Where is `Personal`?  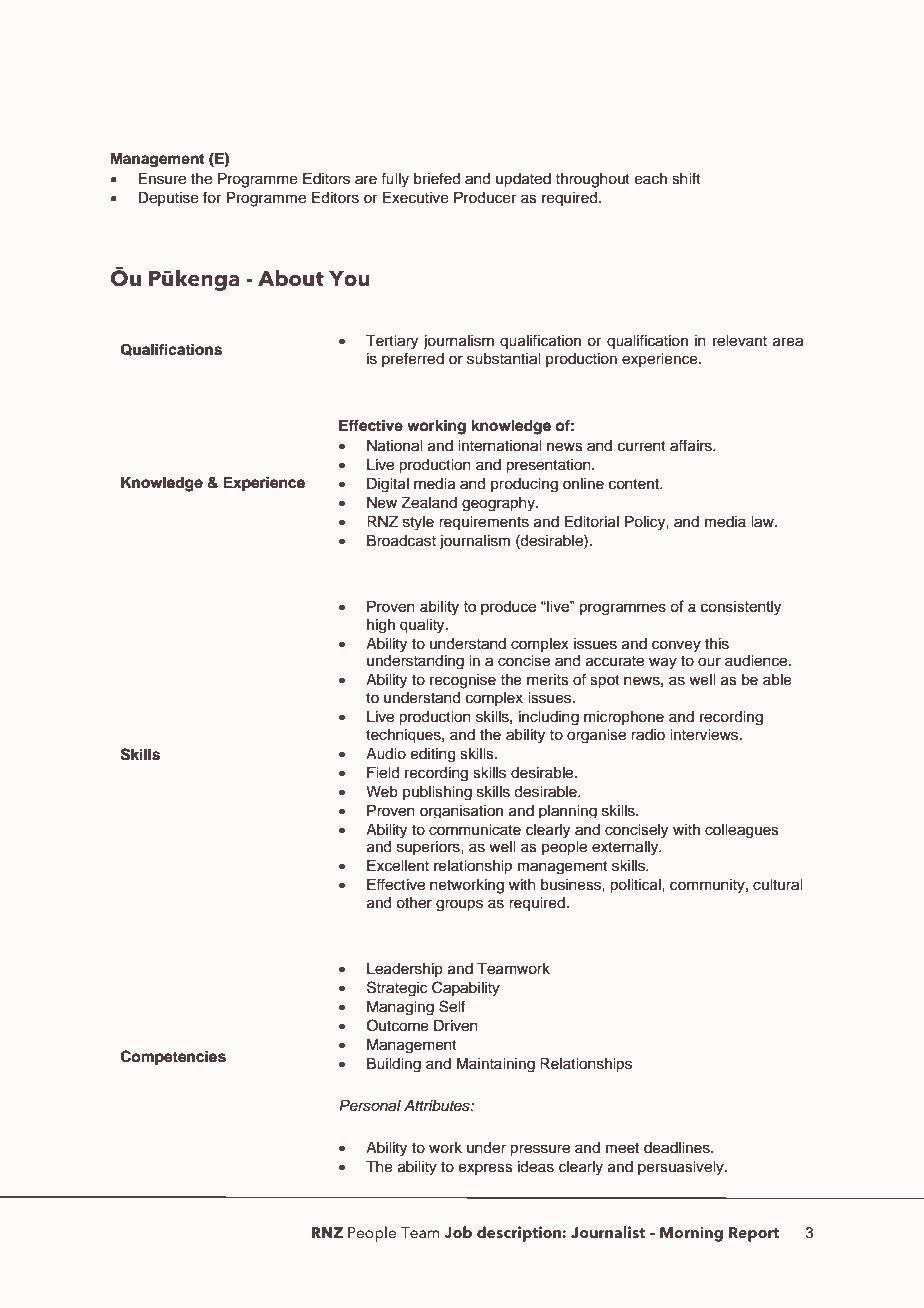 Personal is located at coordinates (370, 1106).
